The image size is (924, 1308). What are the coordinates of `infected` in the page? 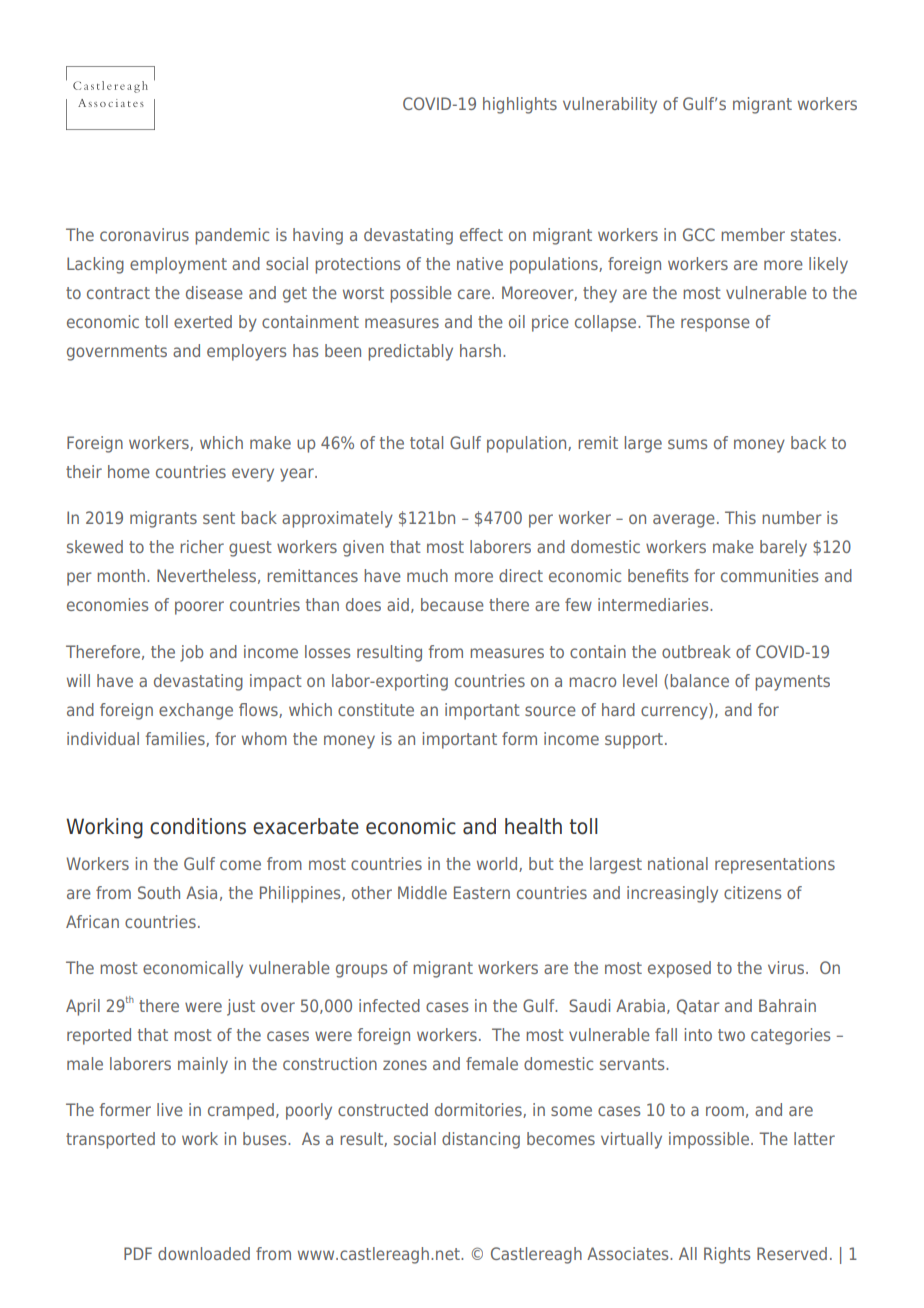 It's located at (389, 1005).
